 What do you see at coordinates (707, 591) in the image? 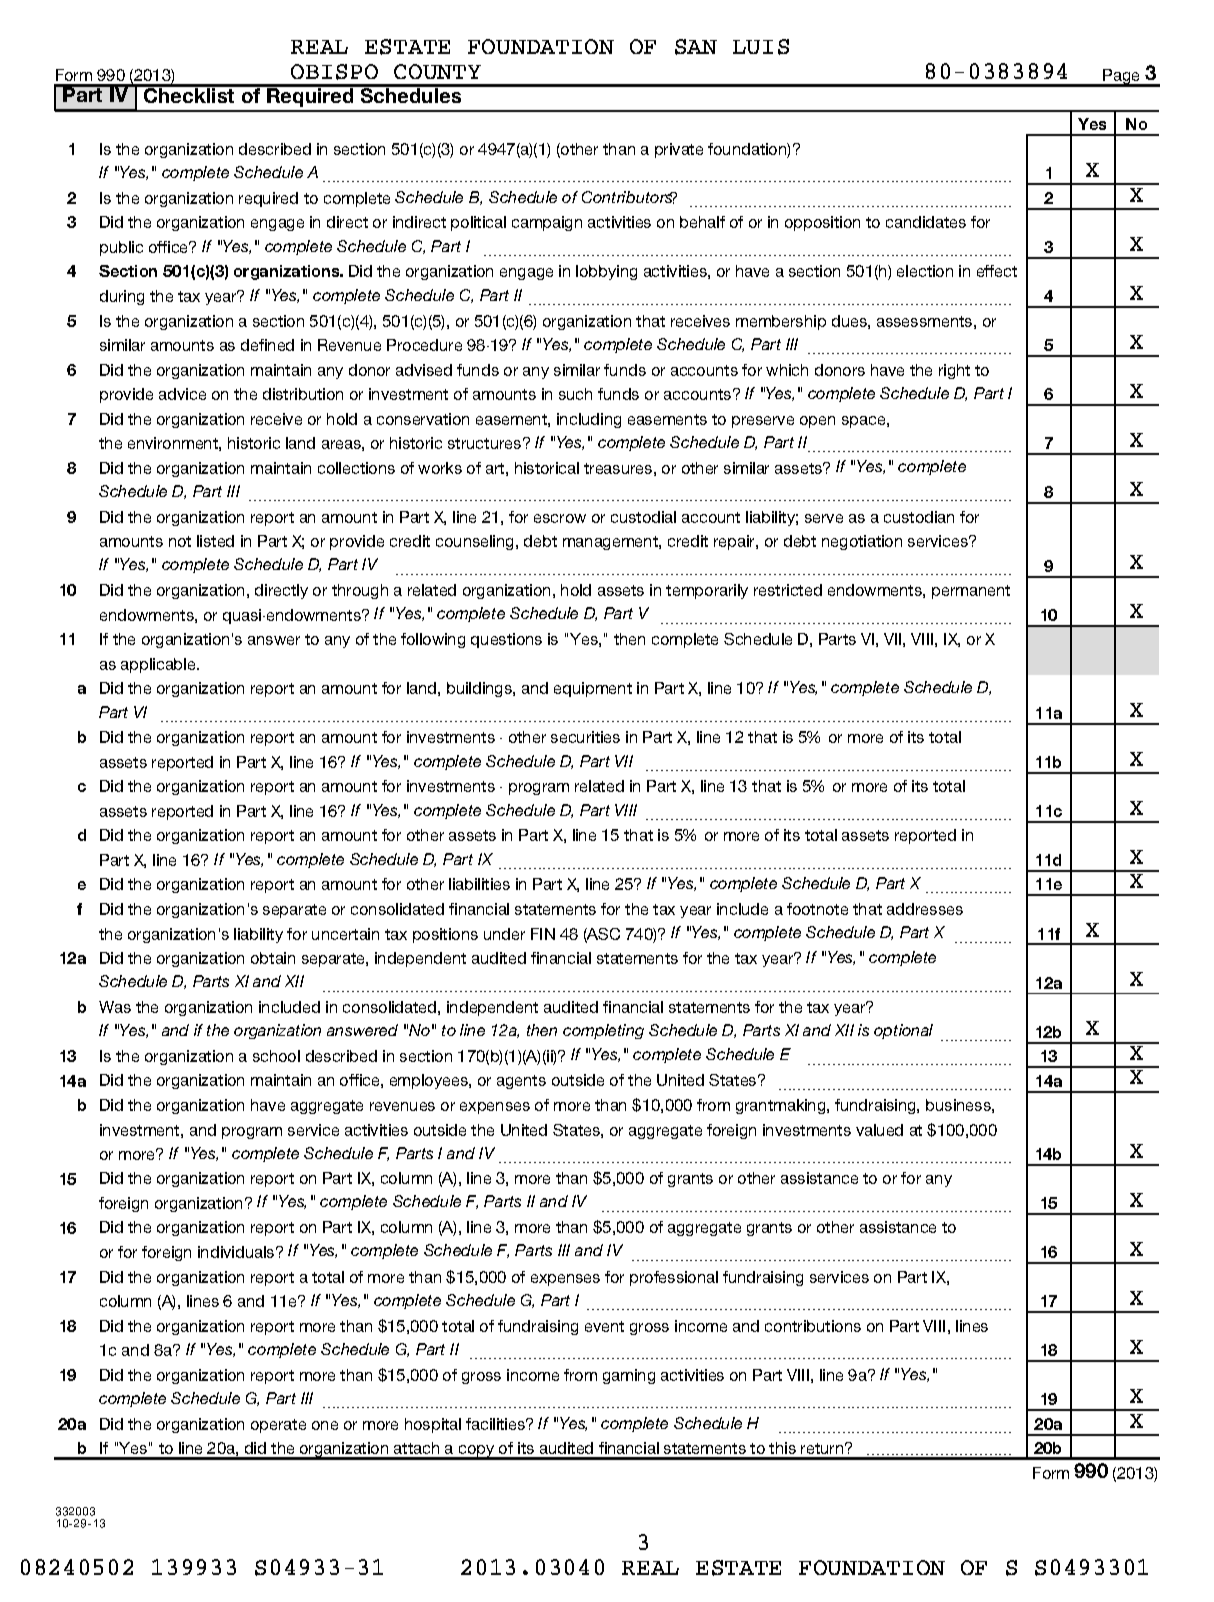
I see `temporarily` at bounding box center [707, 591].
